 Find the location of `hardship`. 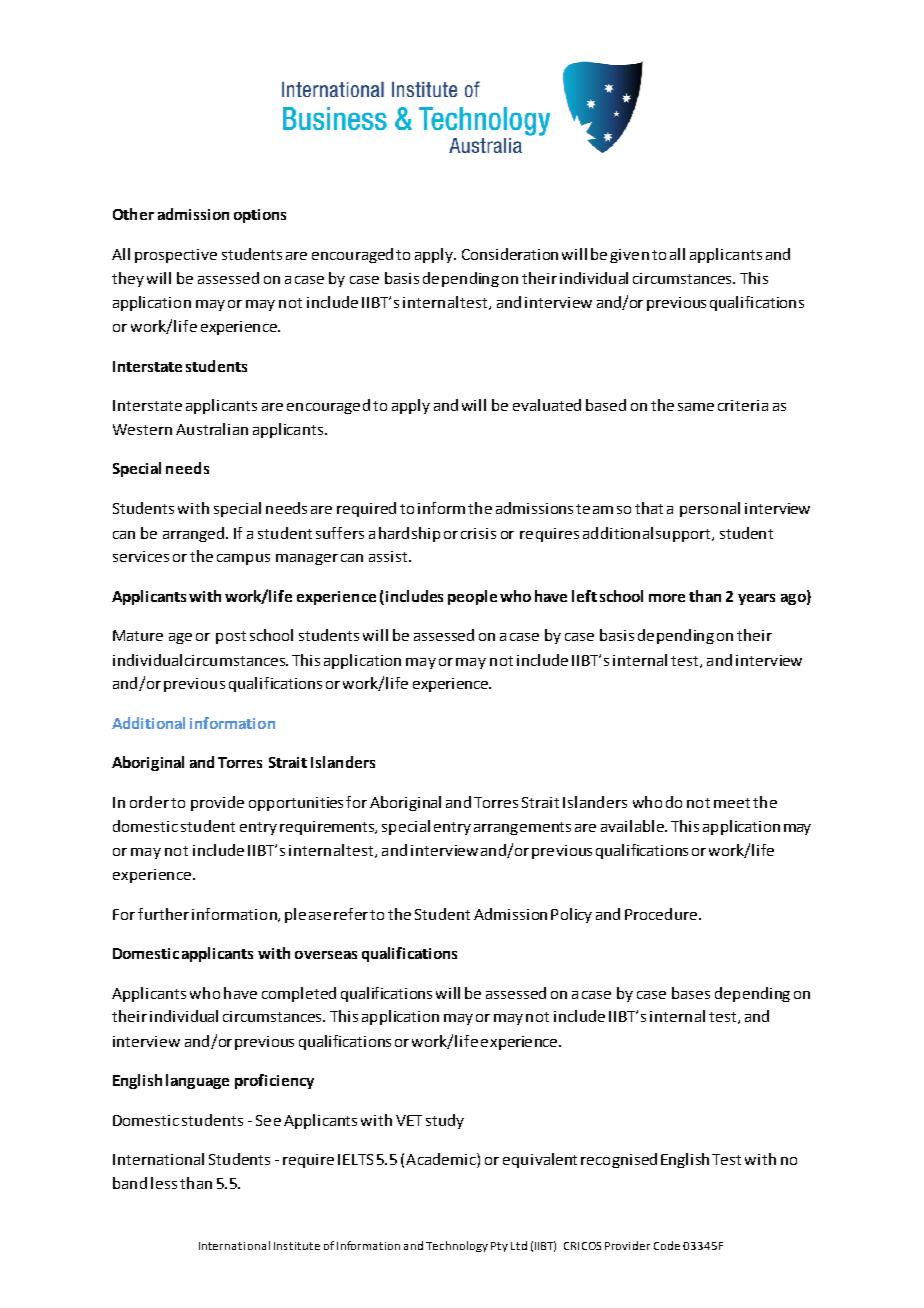

hardship is located at coordinates (409, 534).
